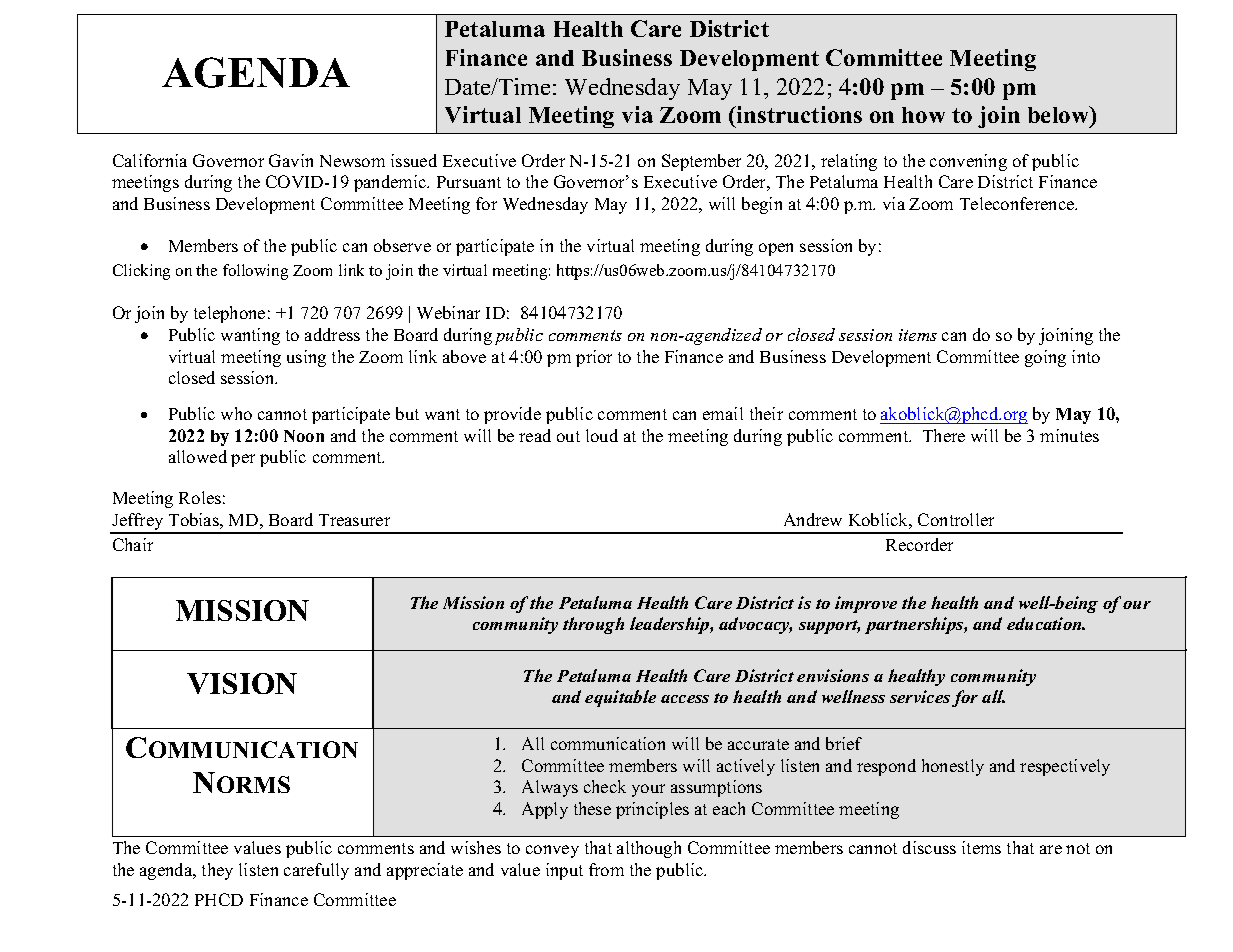 This image has width=1233, height=952. Describe the element at coordinates (649, 849) in the image. I see `although` at that location.
